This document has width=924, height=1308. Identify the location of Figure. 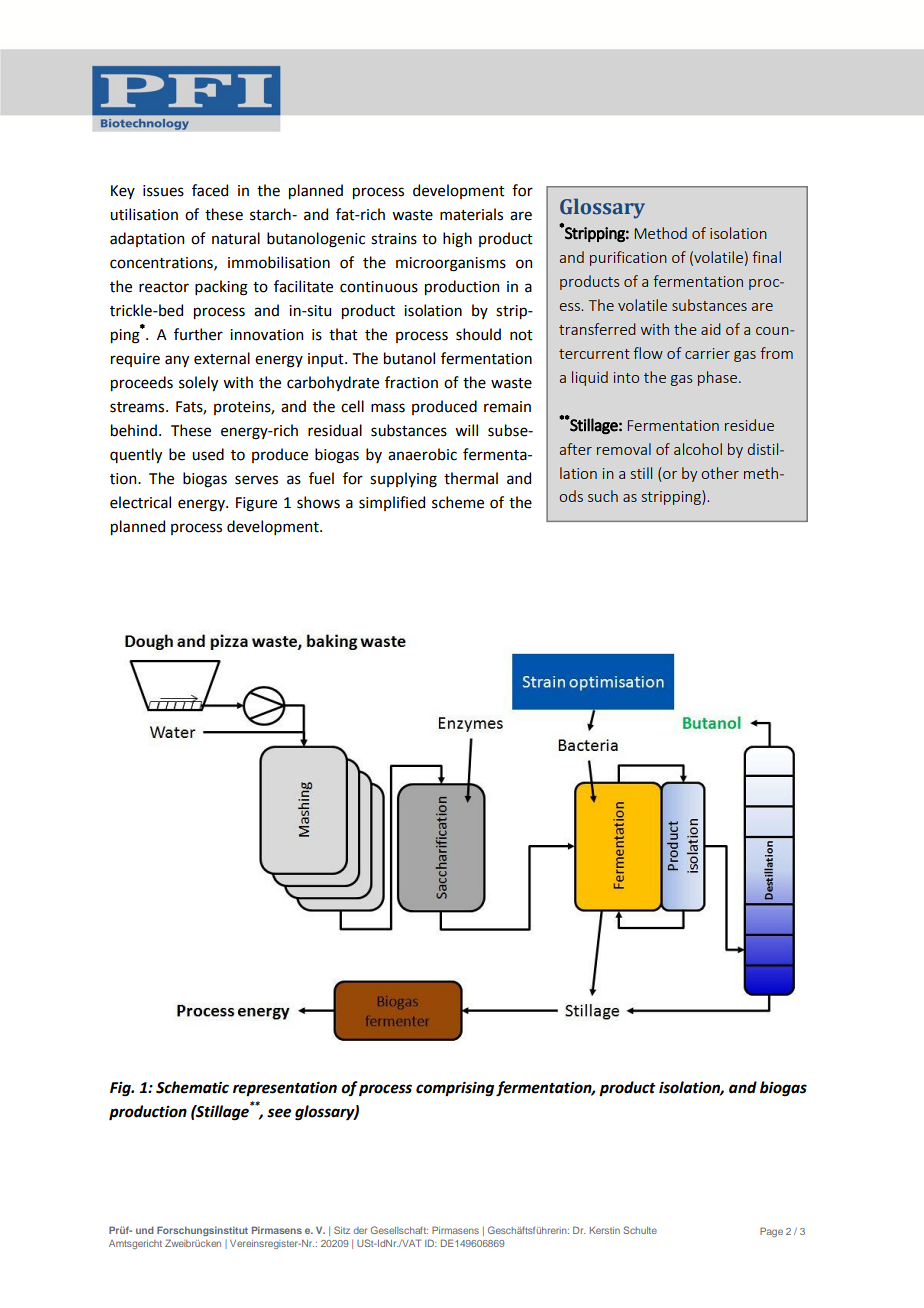
(256, 504).
